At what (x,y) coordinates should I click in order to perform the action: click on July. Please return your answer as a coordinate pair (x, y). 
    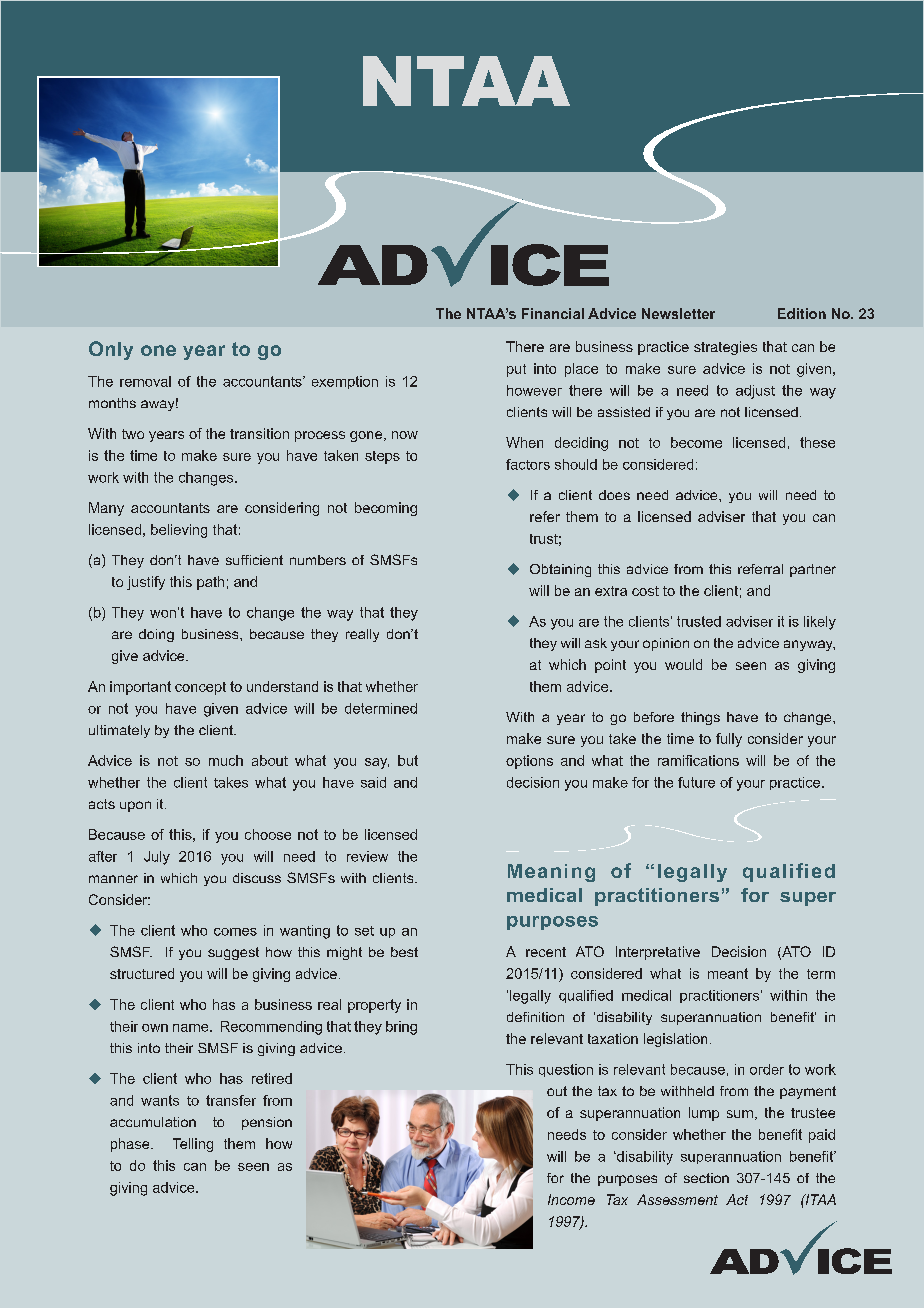
    Looking at the image, I should click on (157, 858).
